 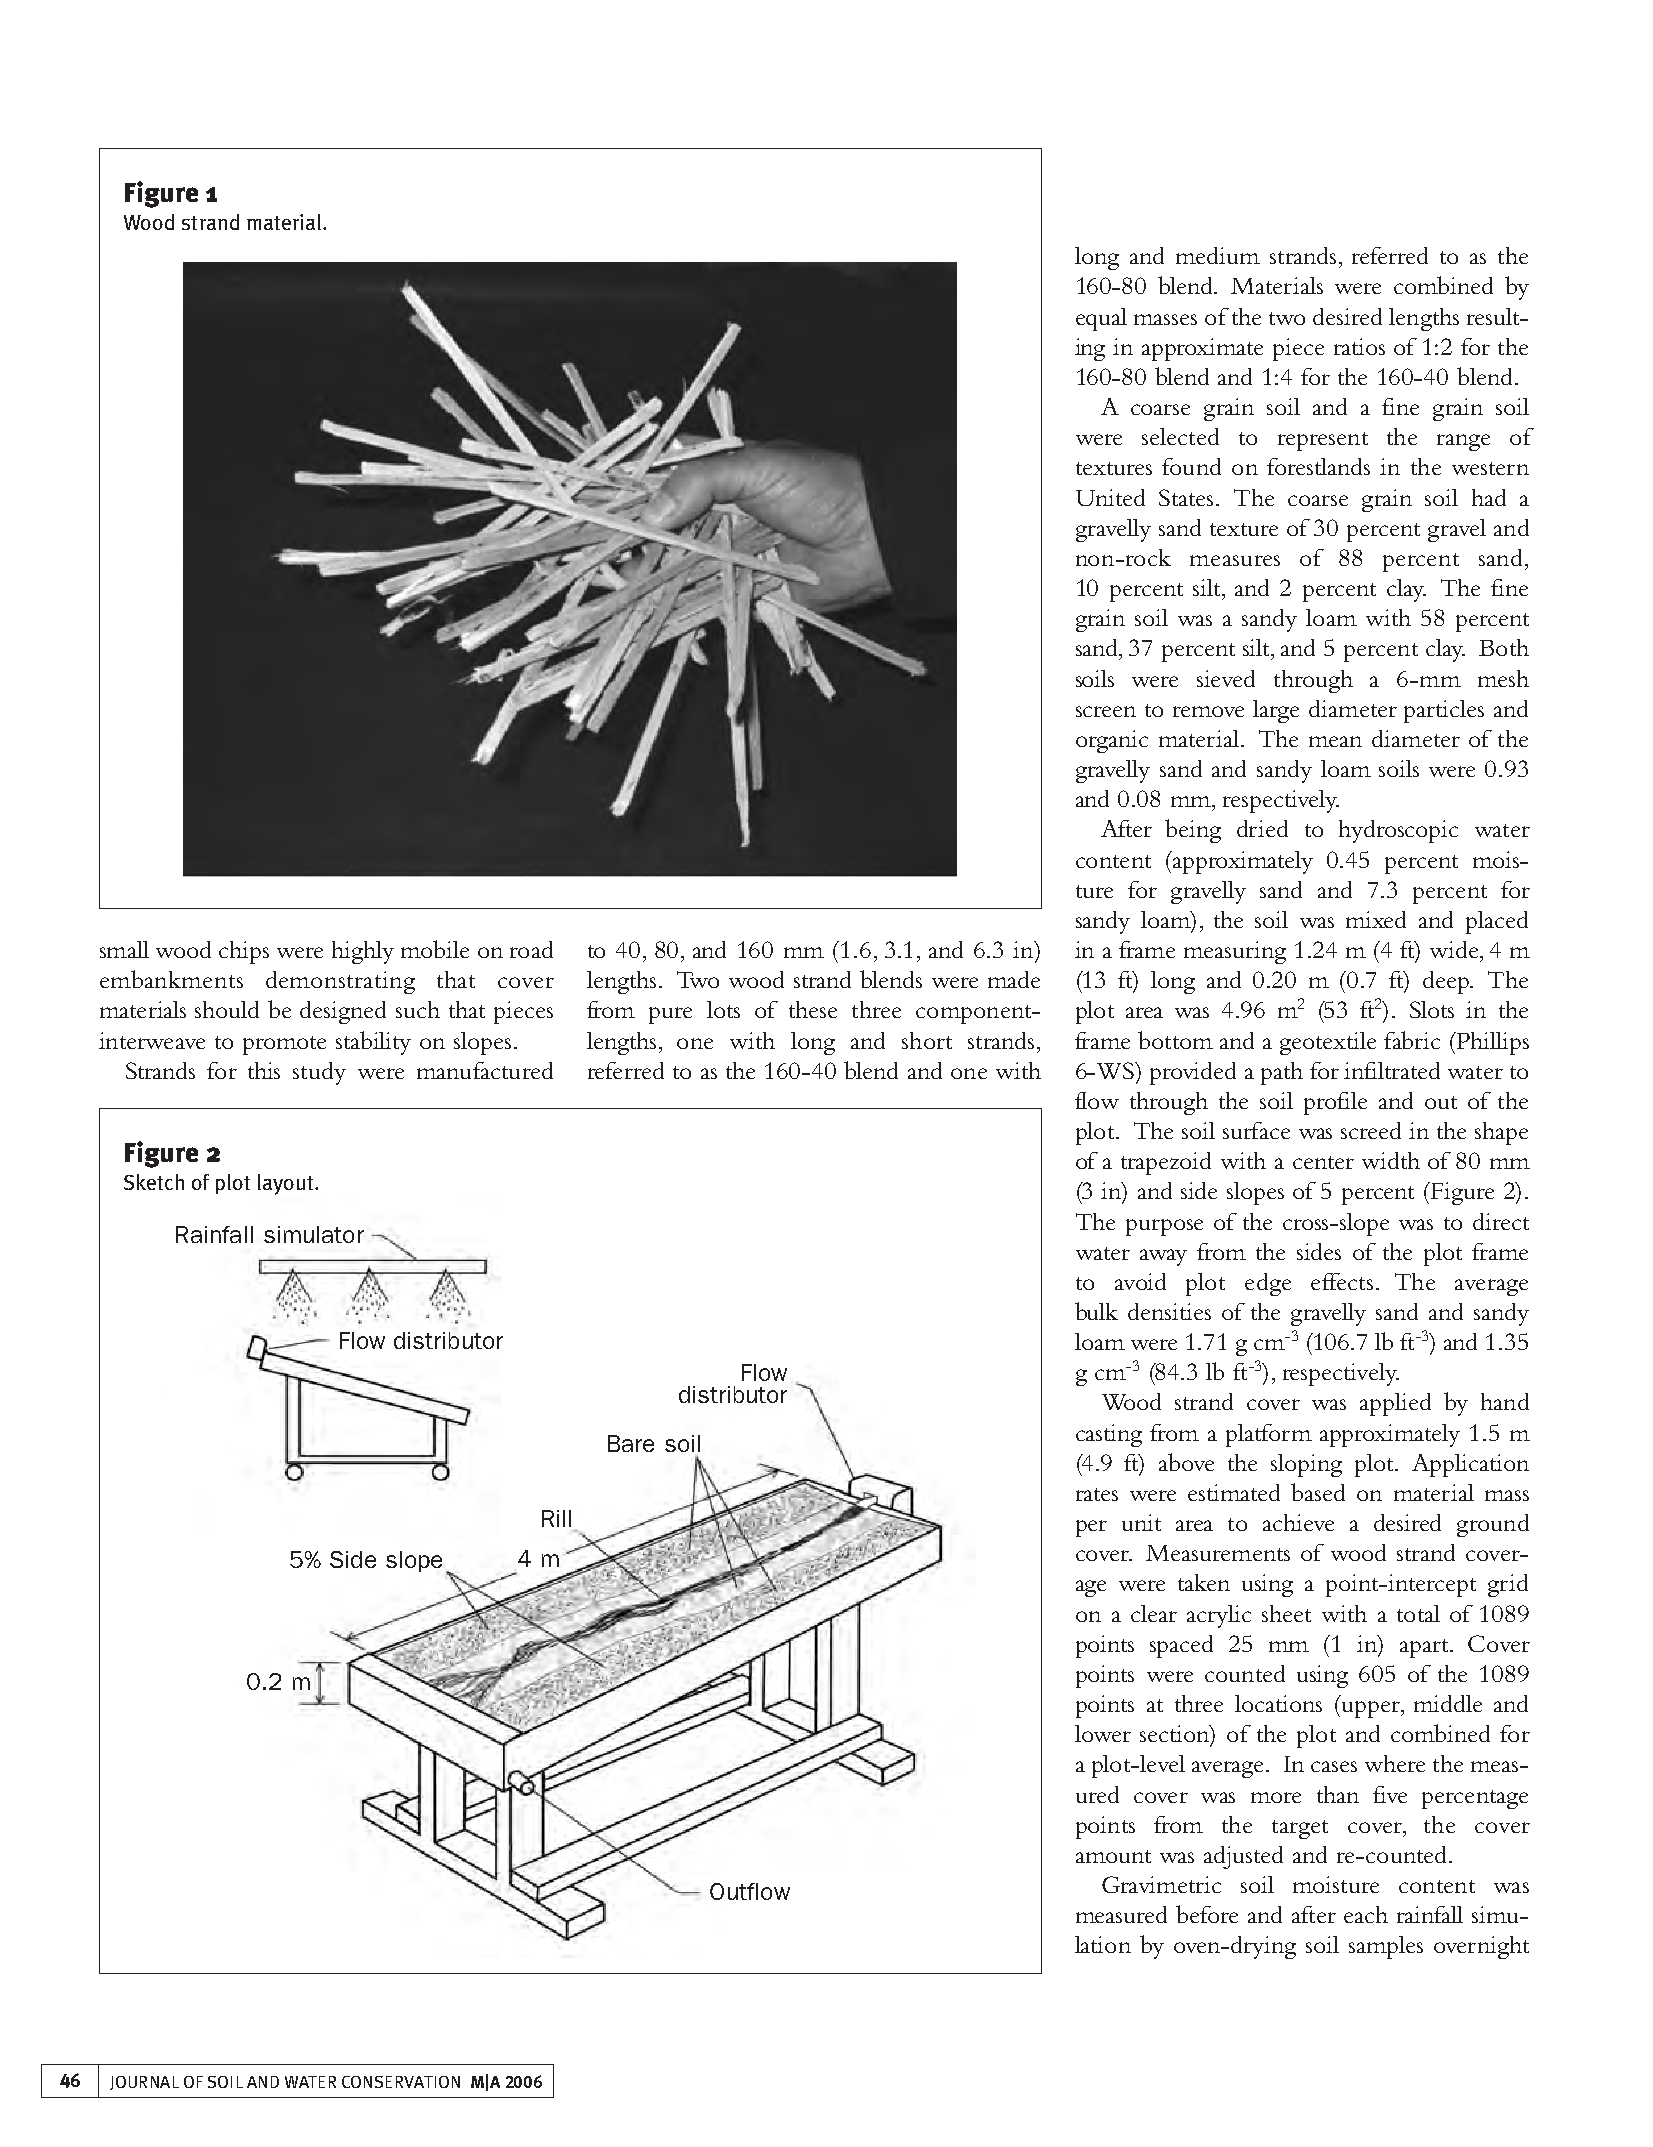 What do you see at coordinates (244, 952) in the document?
I see `chips` at bounding box center [244, 952].
